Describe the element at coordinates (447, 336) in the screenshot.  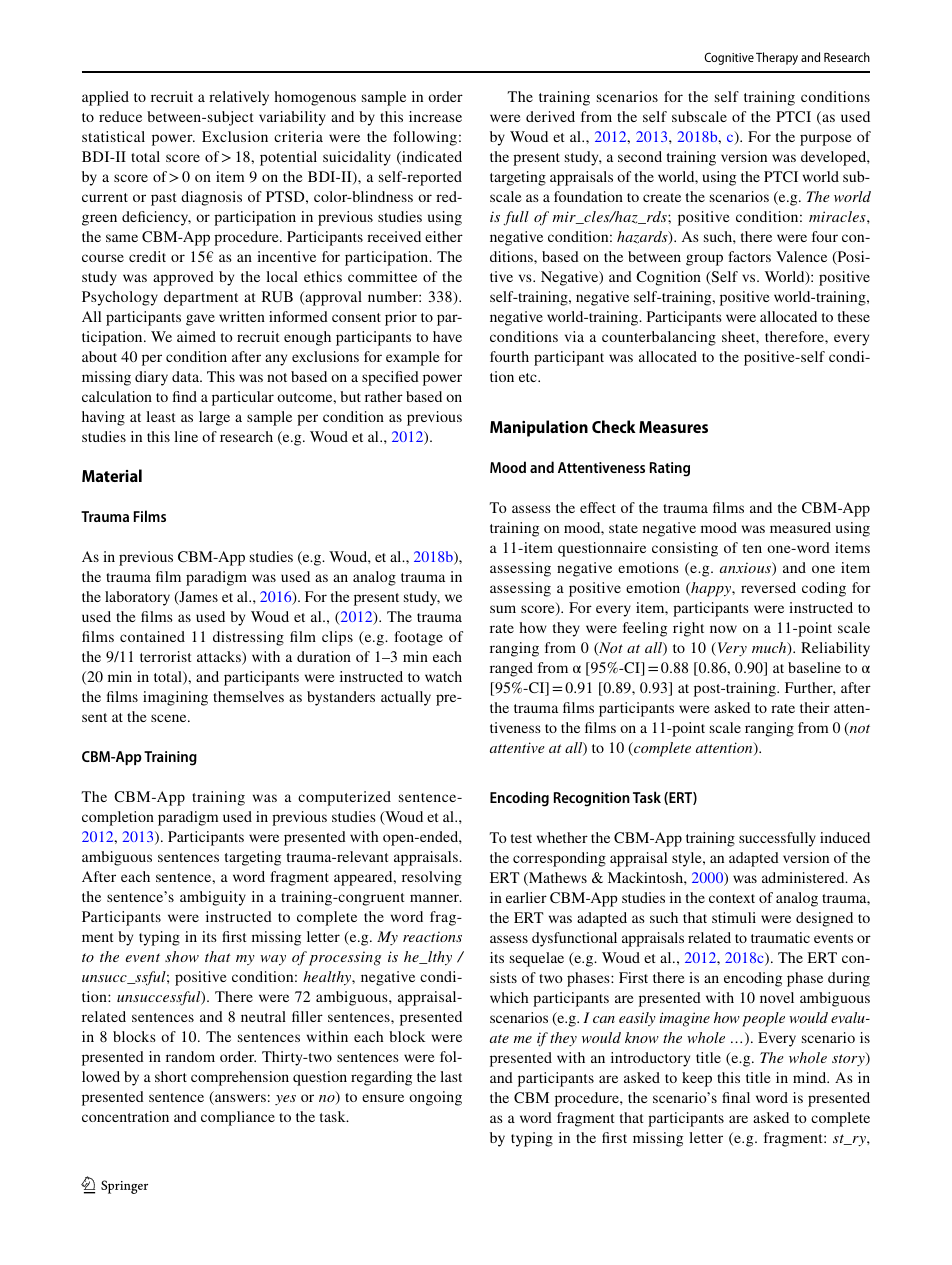
I see `have` at that location.
